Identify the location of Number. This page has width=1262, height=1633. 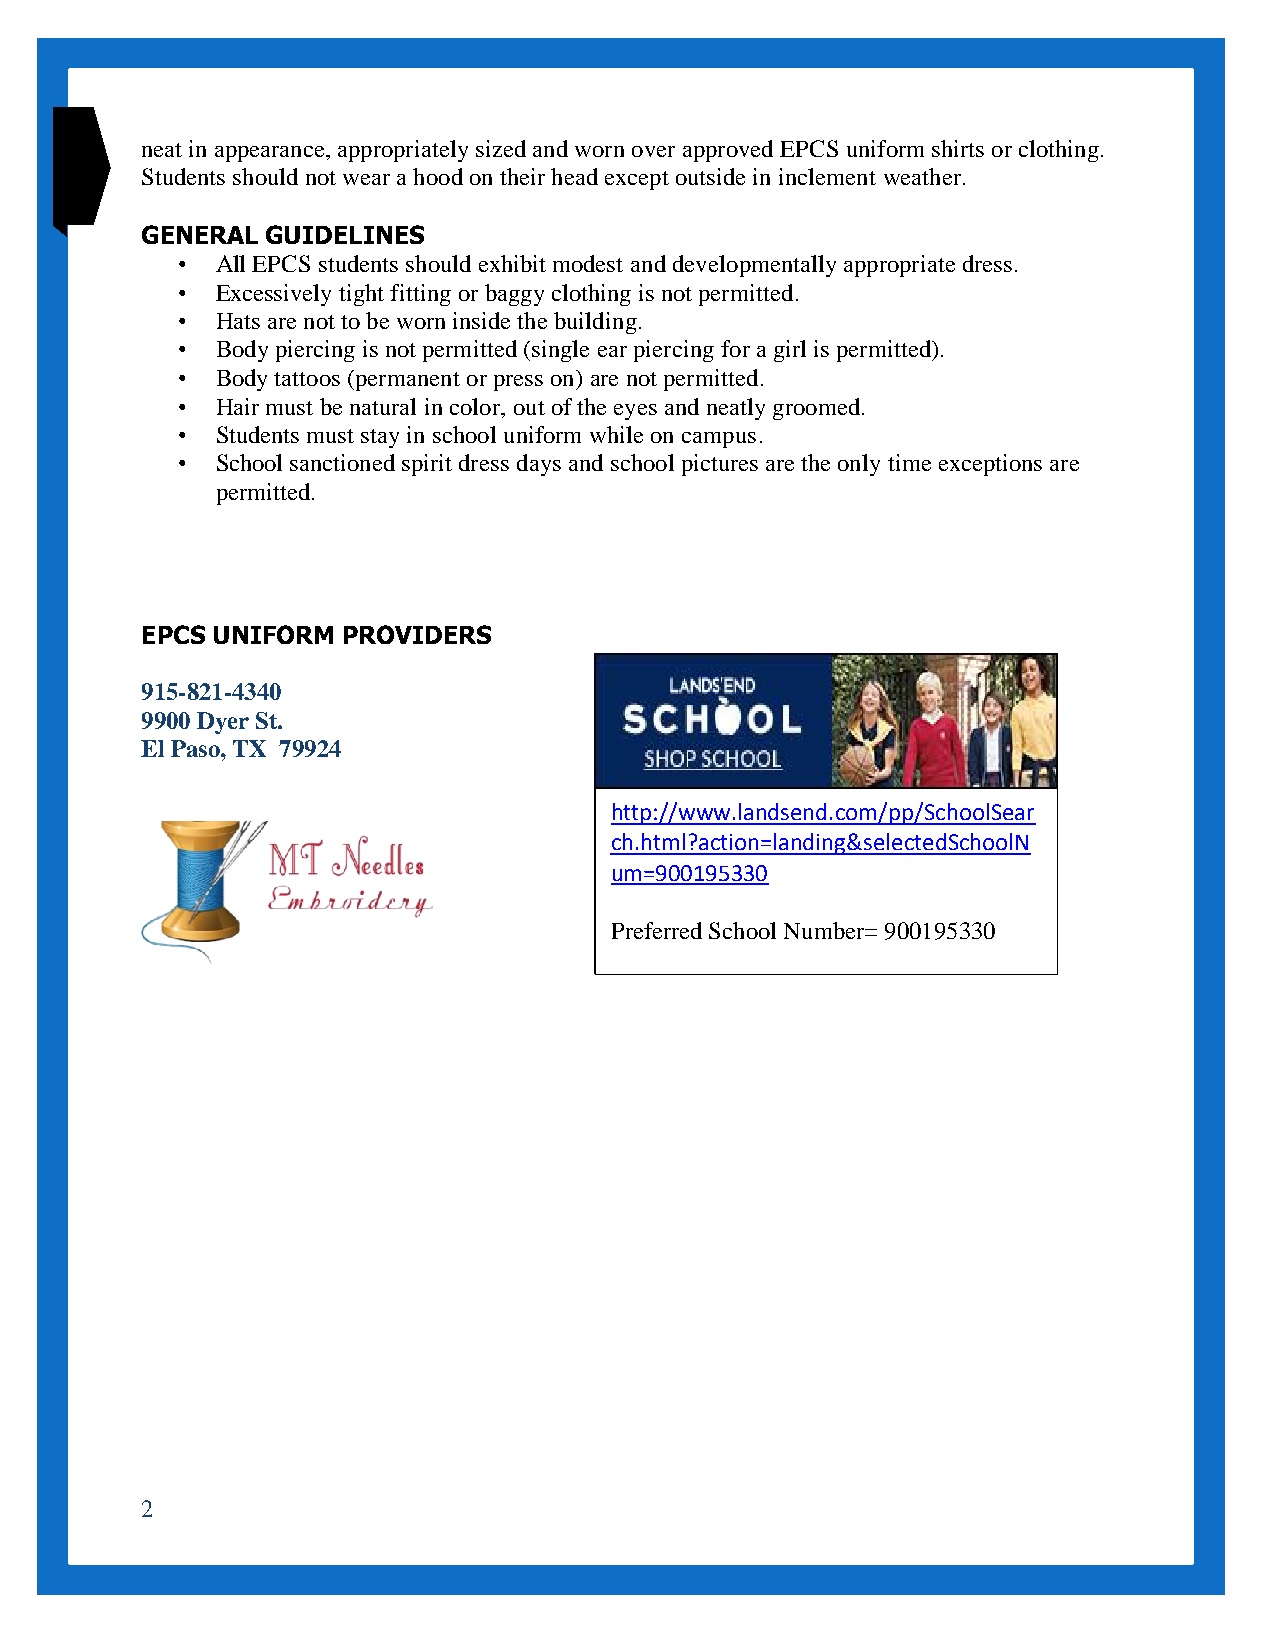
(825, 930).
